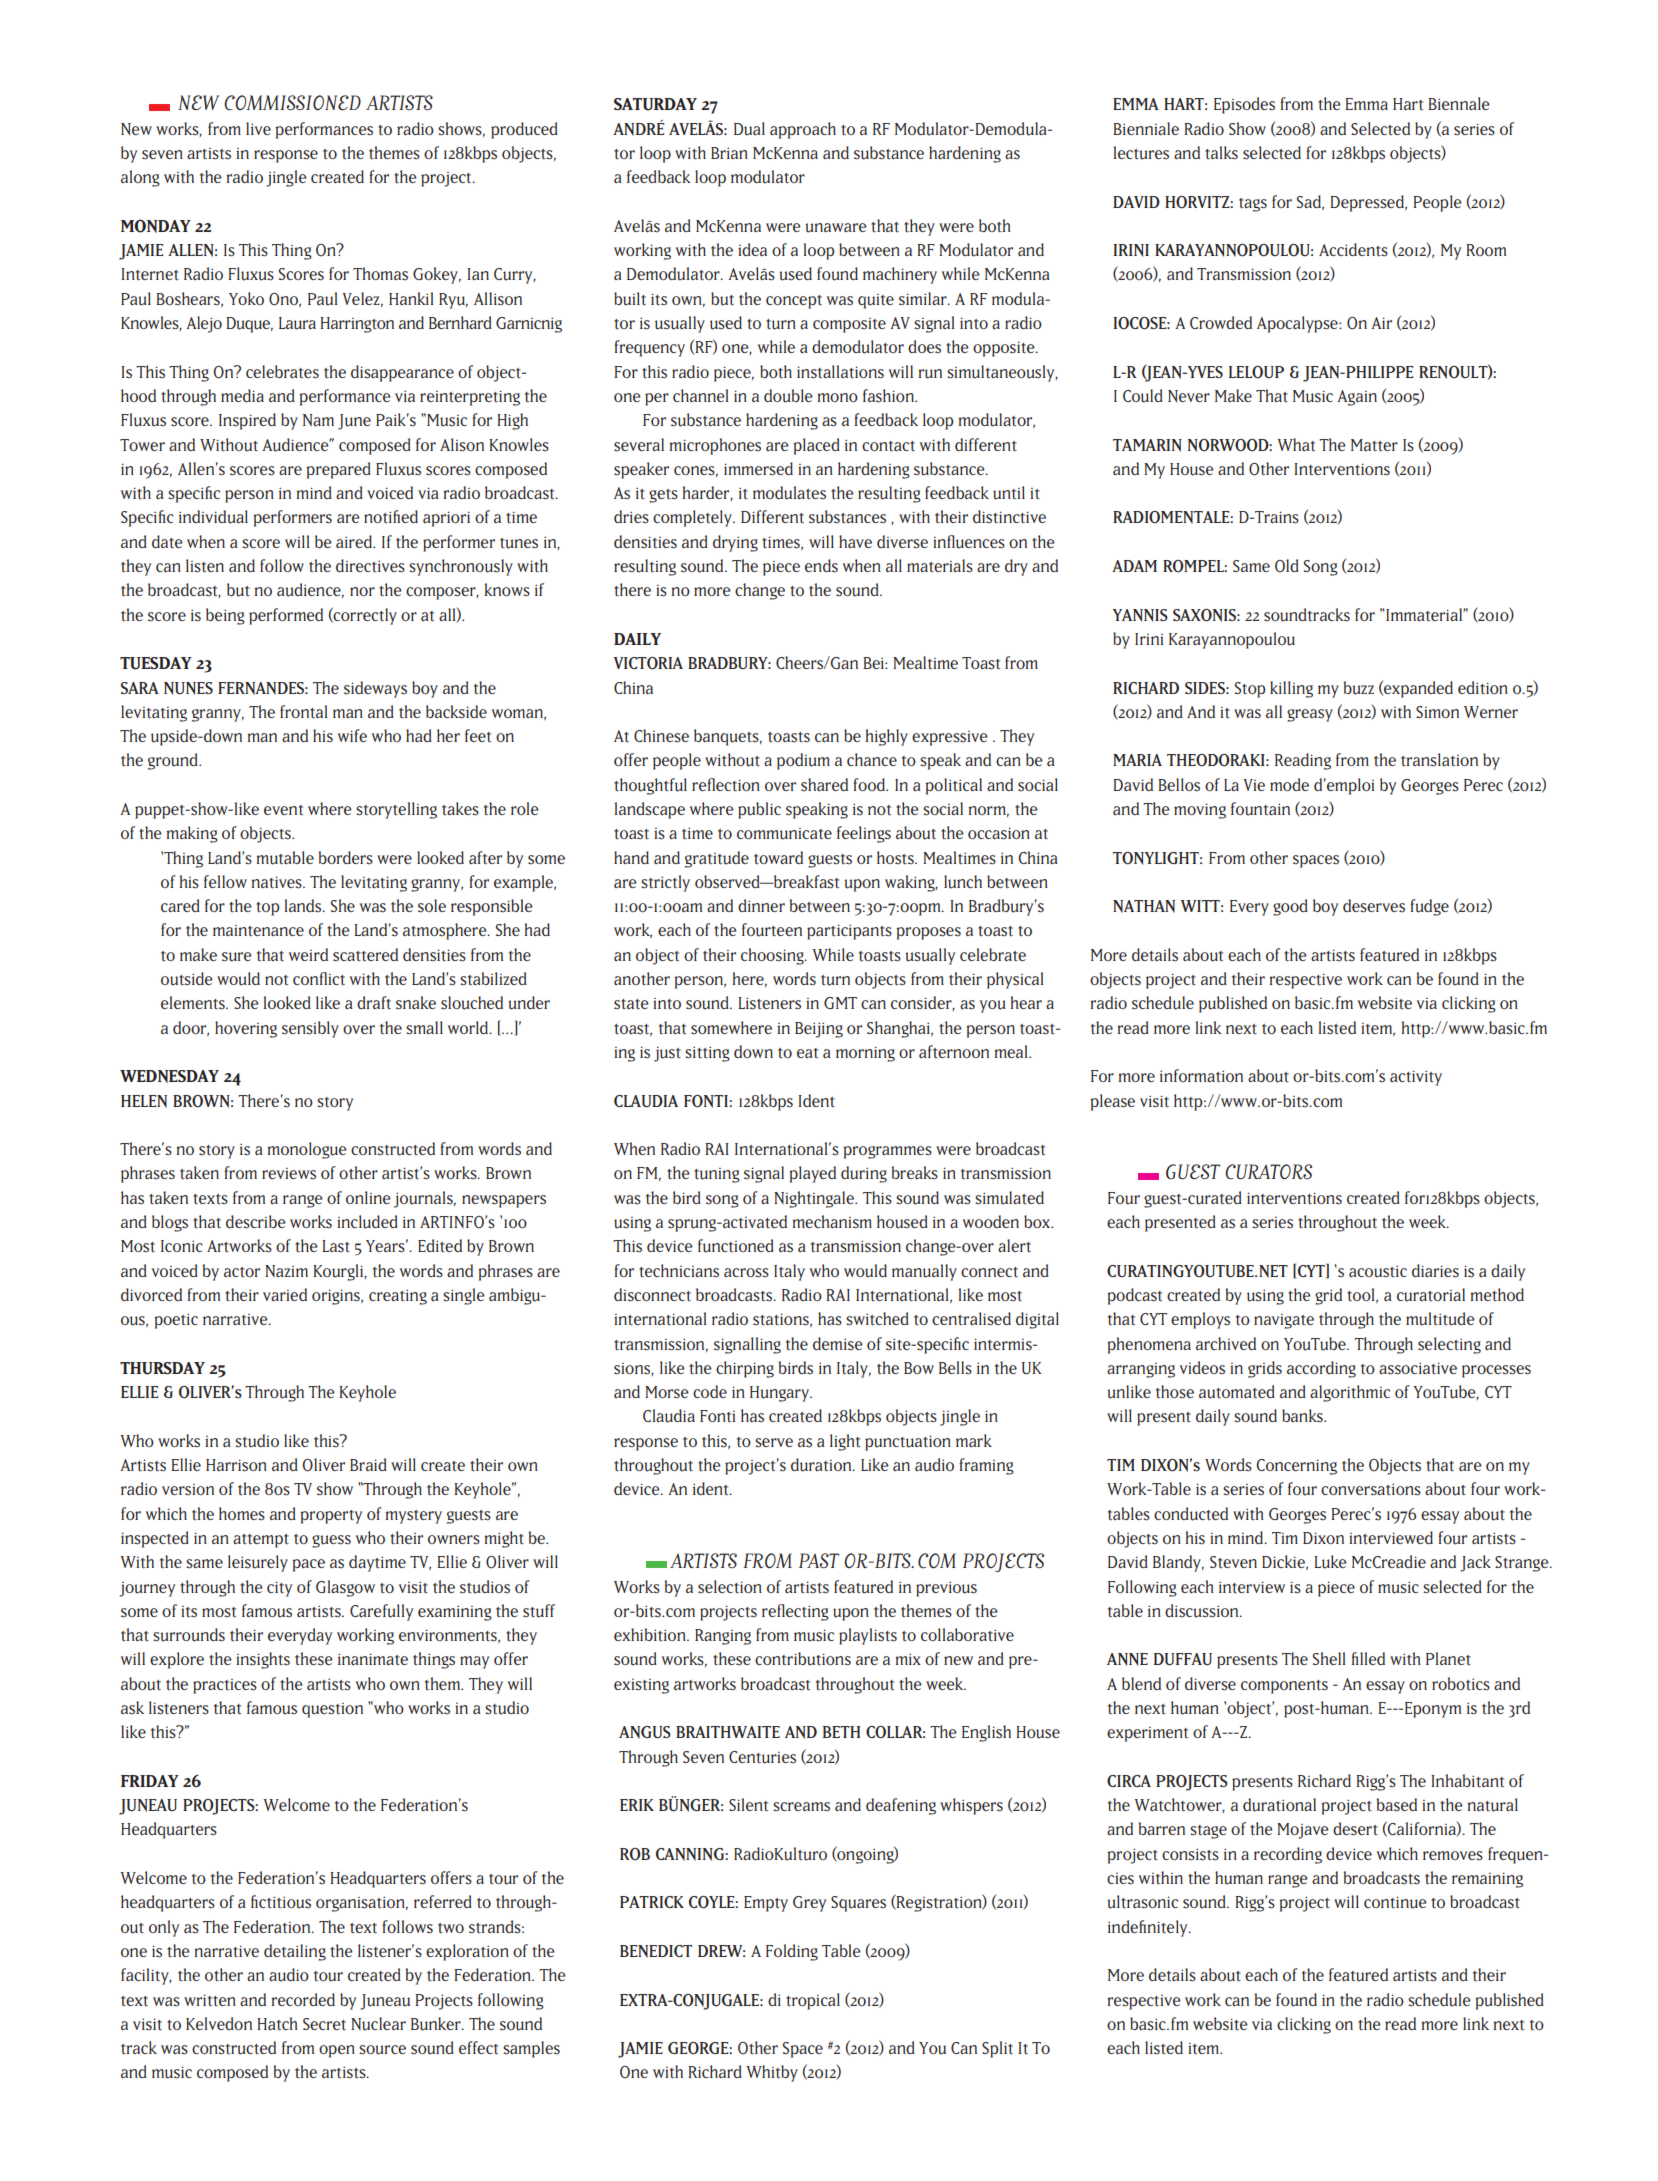  I want to click on tropical, so click(813, 2001).
